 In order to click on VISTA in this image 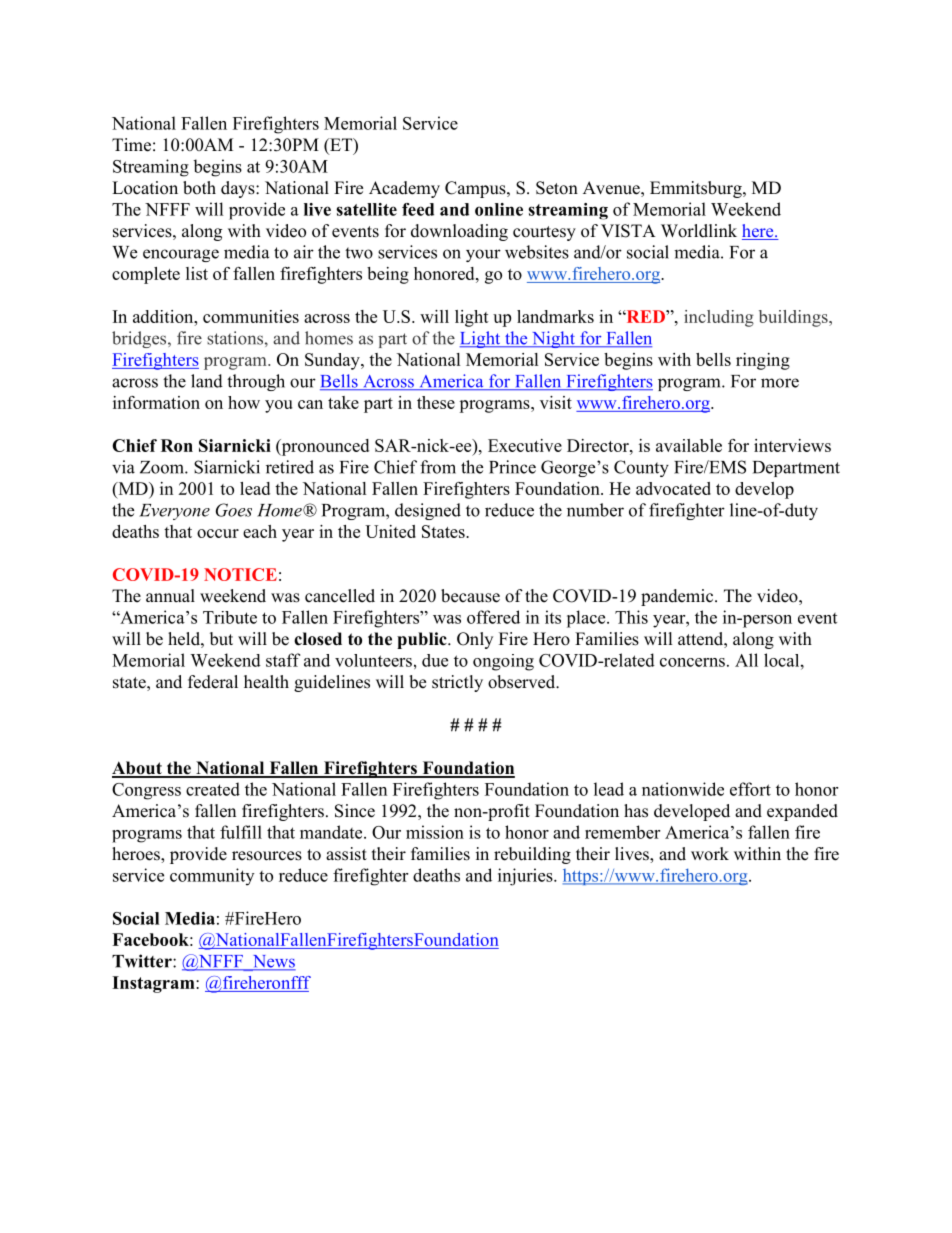, I will do `click(628, 231)`.
